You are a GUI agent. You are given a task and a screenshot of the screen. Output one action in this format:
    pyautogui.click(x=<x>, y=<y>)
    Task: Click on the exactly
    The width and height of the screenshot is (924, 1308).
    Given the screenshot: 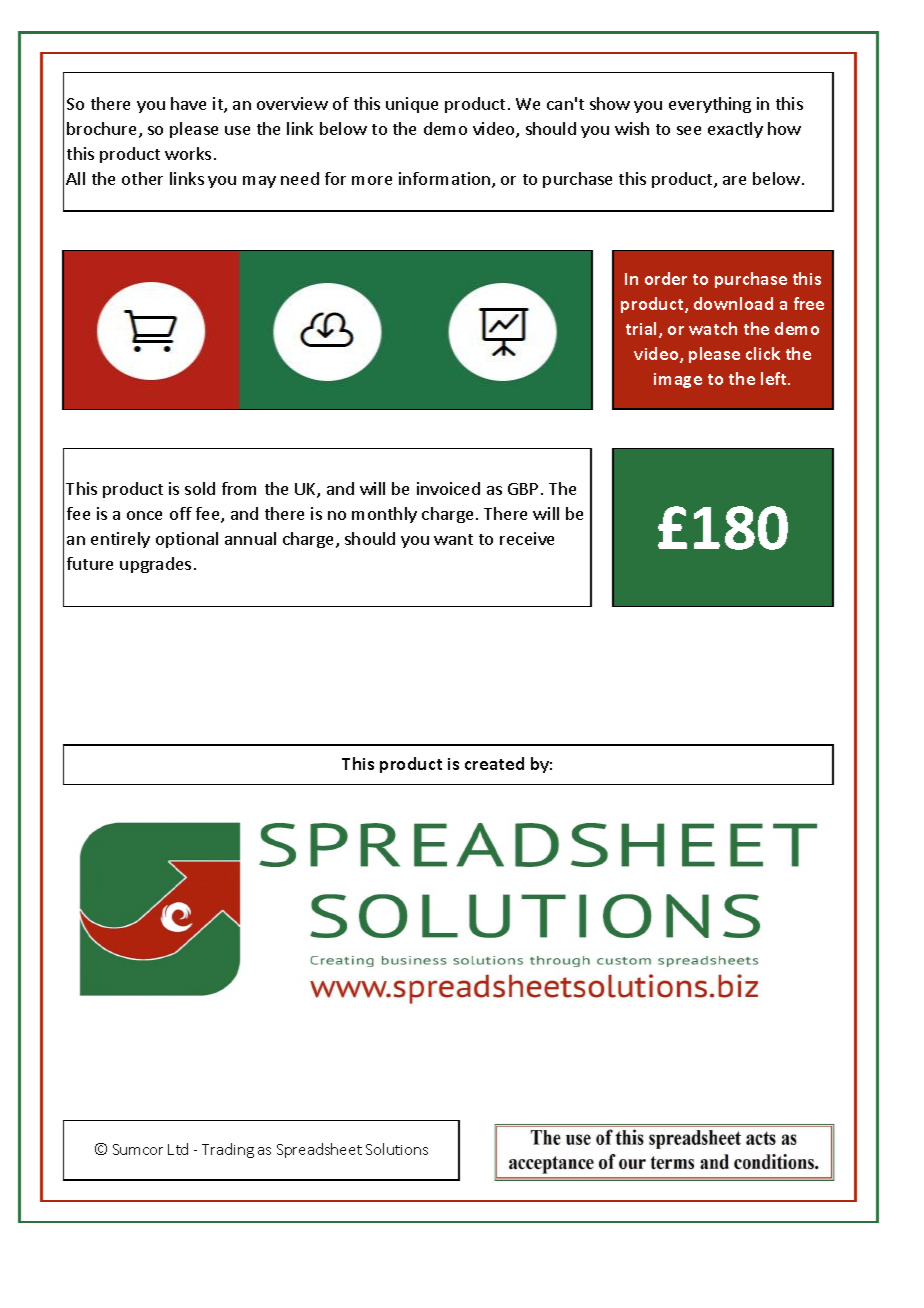 What is the action you would take?
    pyautogui.click(x=735, y=130)
